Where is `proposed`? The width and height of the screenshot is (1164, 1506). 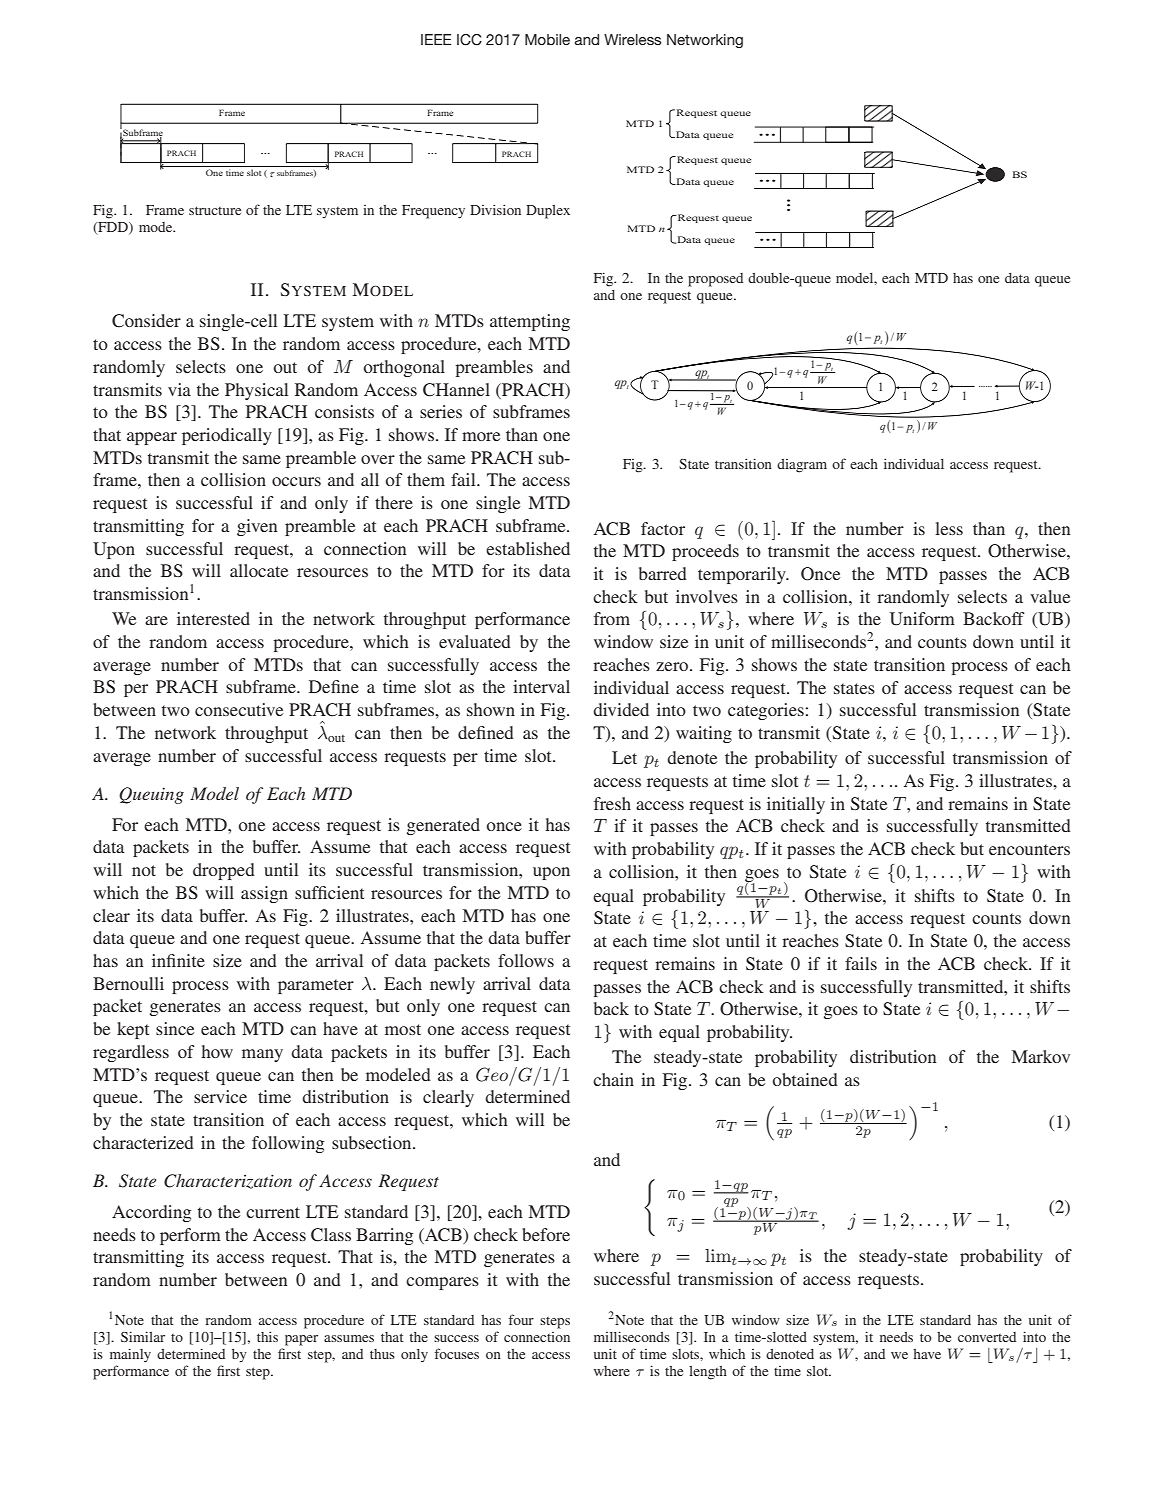
proposed is located at coordinates (715, 280).
